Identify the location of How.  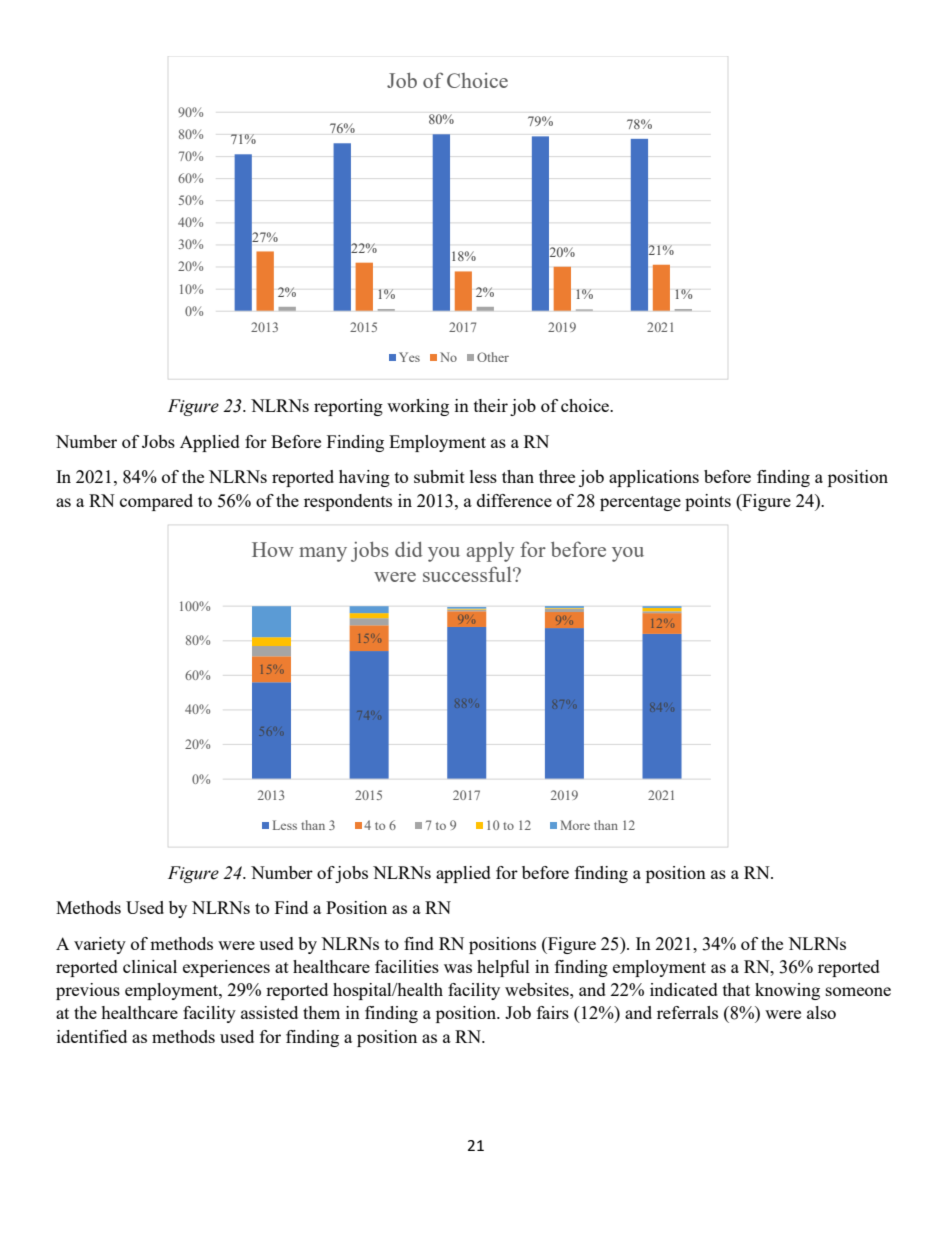
(273, 549).
